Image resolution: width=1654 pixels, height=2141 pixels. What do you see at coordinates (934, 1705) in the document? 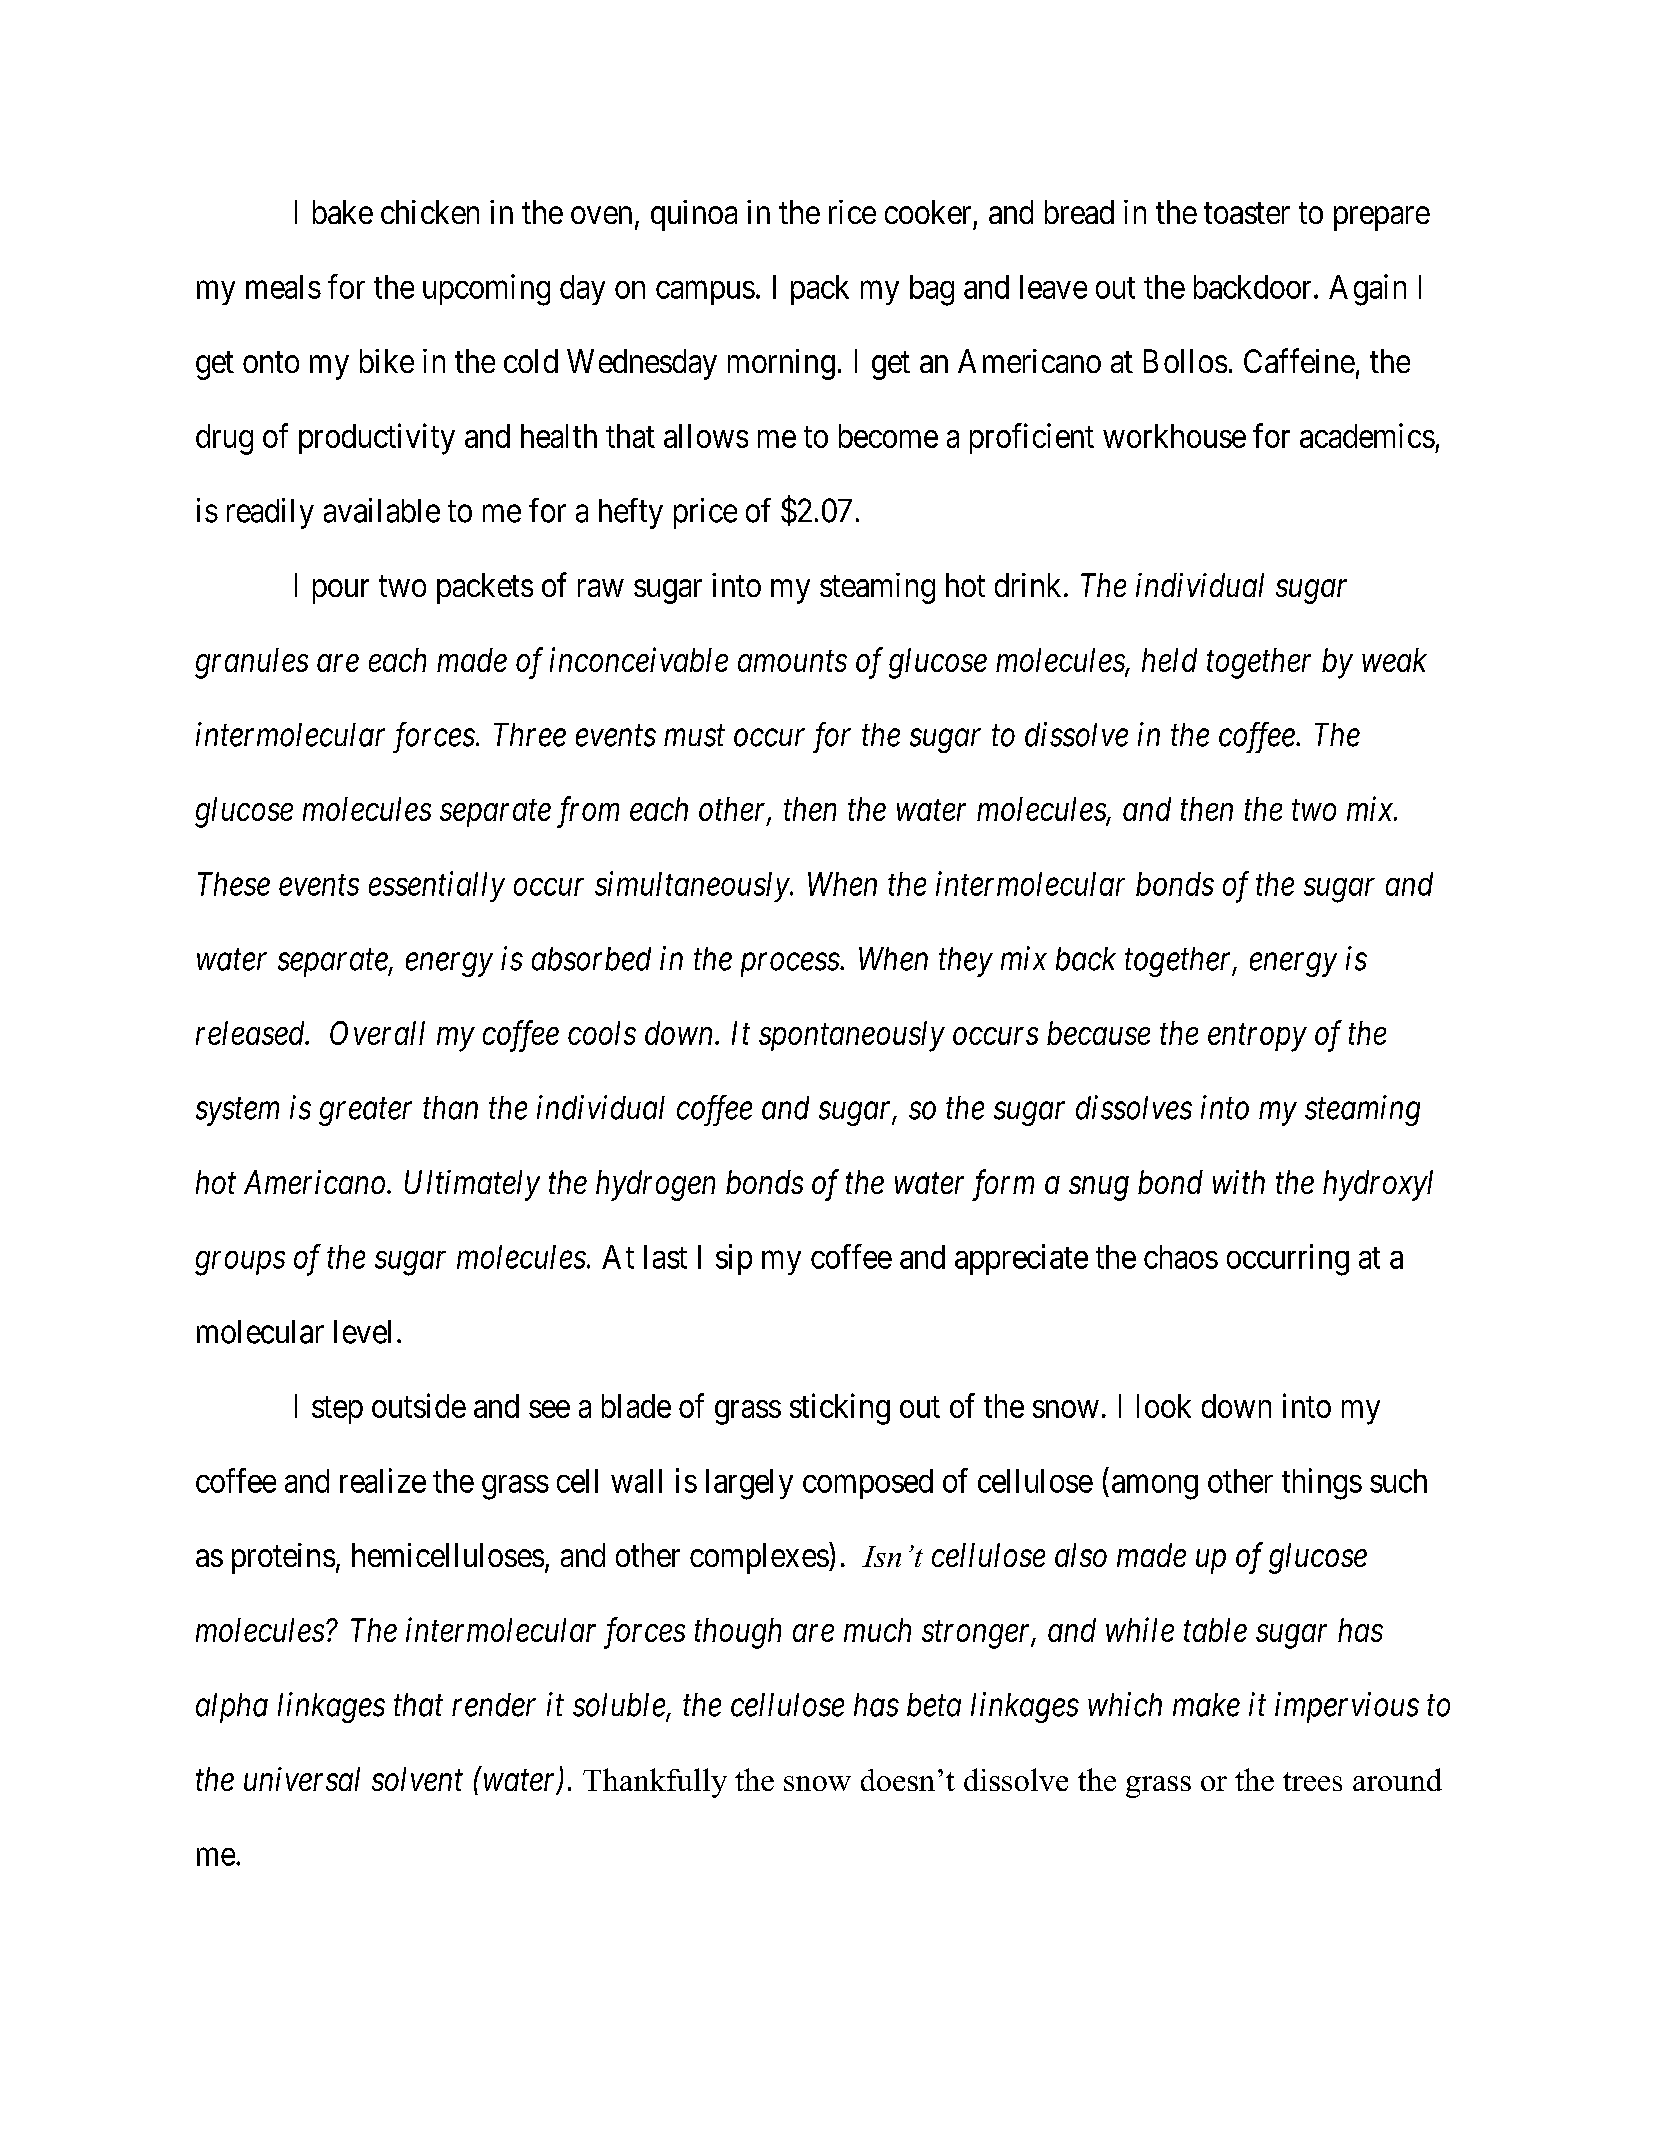
I see `beta` at bounding box center [934, 1705].
